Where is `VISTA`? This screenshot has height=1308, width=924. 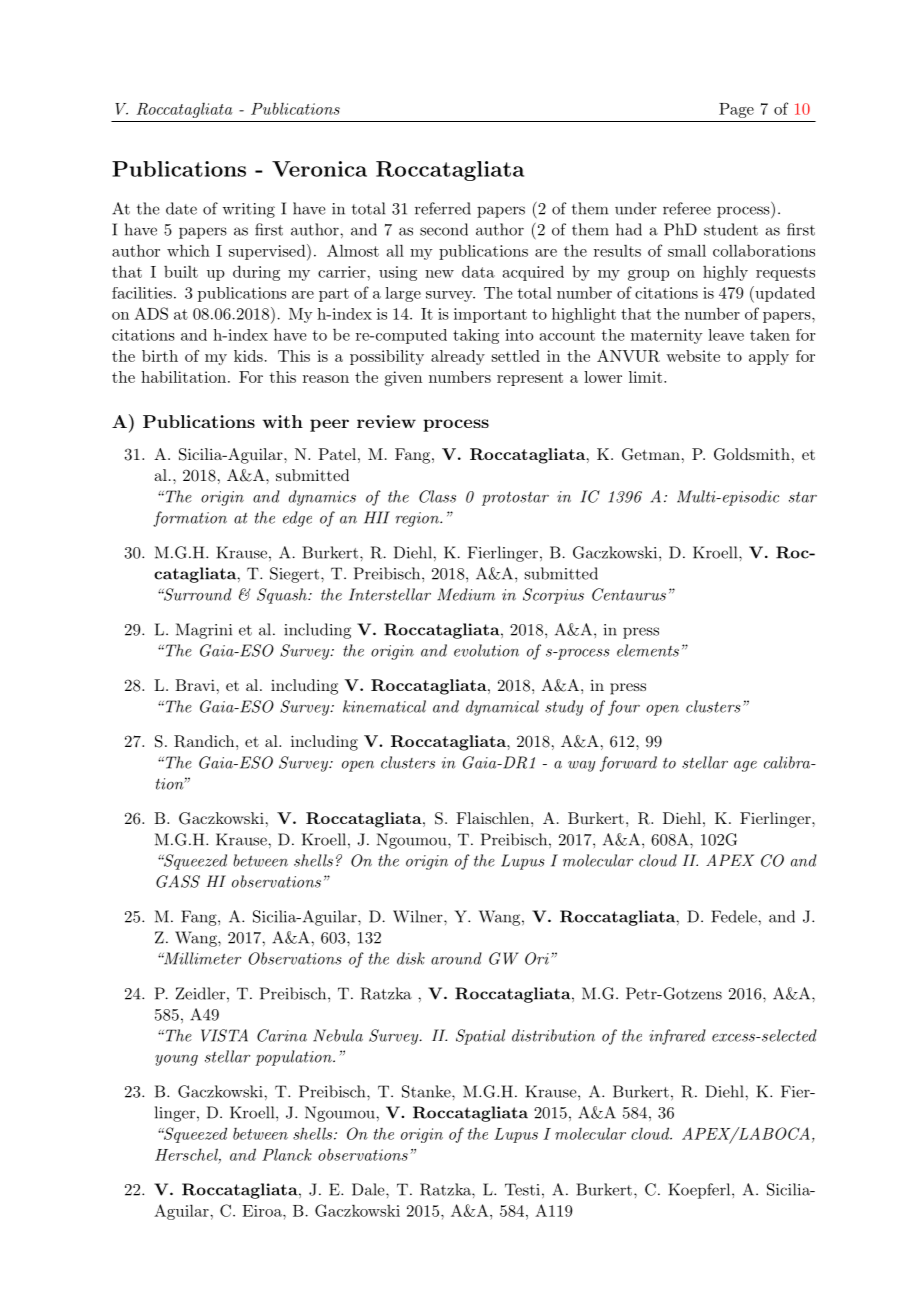 VISTA is located at coordinates (224, 1035).
